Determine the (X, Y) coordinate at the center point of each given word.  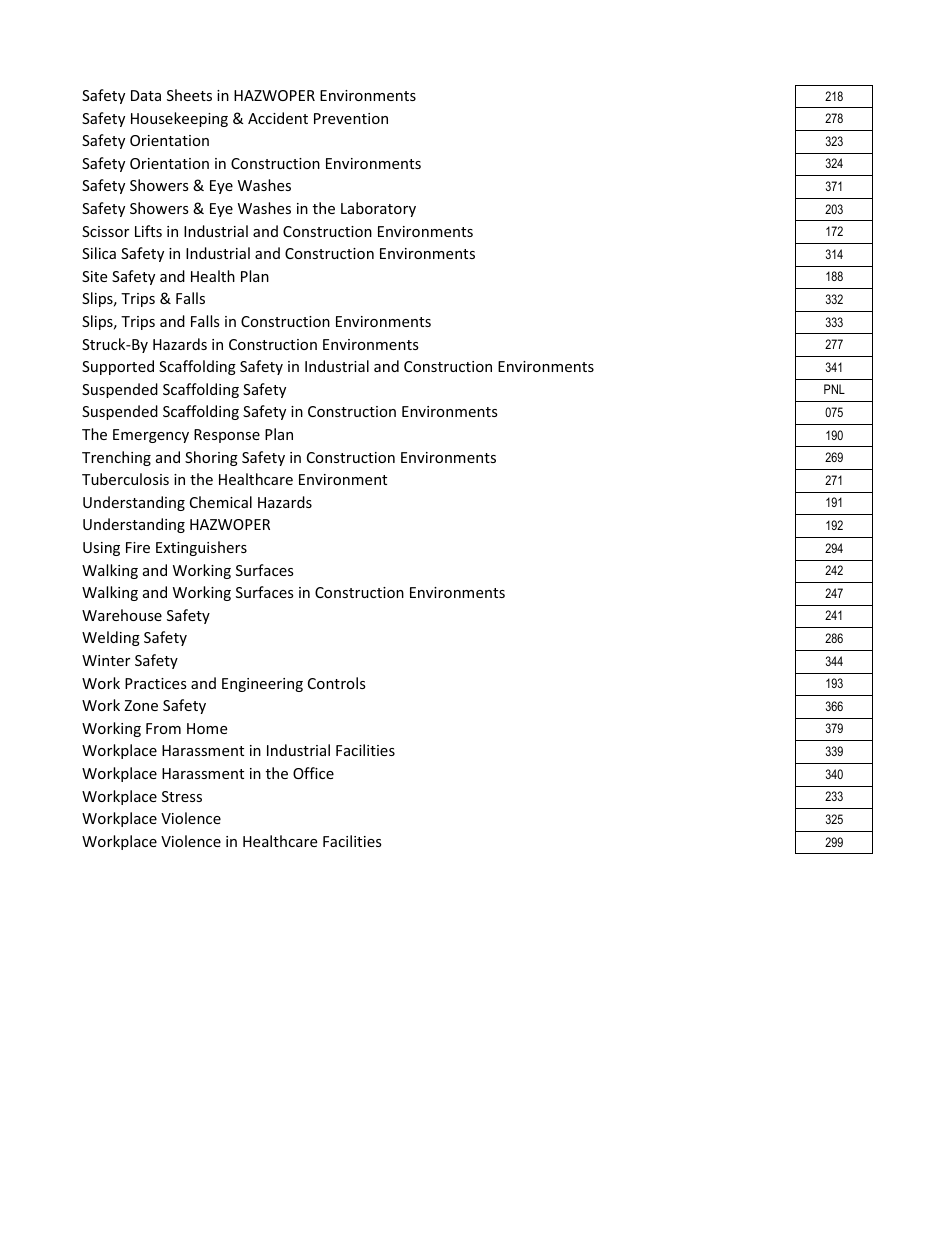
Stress (182, 796)
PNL (834, 389)
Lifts (148, 231)
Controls (337, 683)
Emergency (151, 436)
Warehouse (122, 615)
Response (227, 436)
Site (94, 276)
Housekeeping (179, 119)
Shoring (211, 458)
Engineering (262, 685)
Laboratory (378, 209)
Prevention (351, 118)
